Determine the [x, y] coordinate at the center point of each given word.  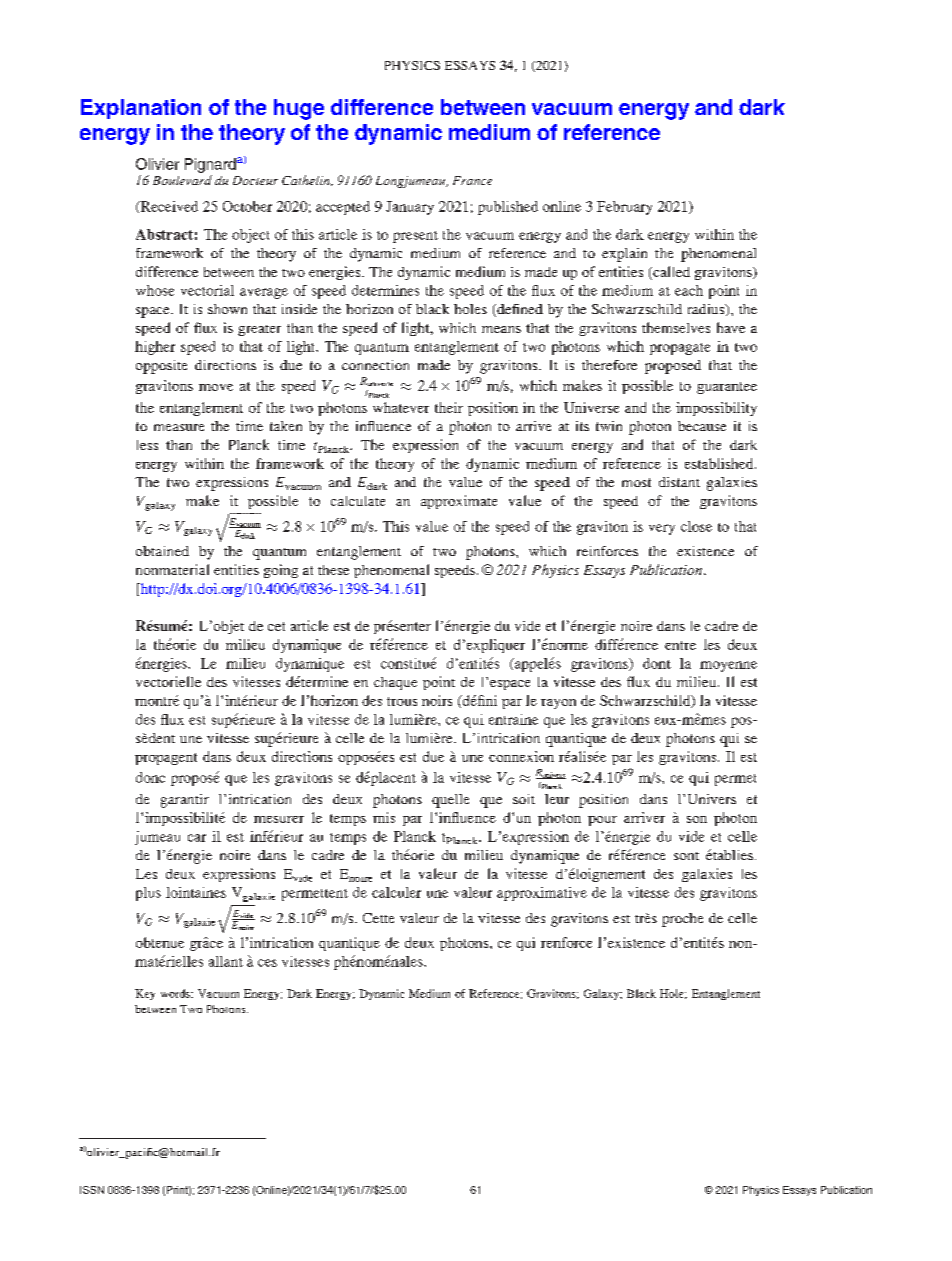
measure [179, 427]
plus [148, 894]
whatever [401, 407]
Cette [378, 918]
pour [602, 821]
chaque [395, 683]
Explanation [141, 109]
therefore [609, 365]
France [472, 180]
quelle [450, 801]
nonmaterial [172, 569]
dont [657, 663]
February [624, 208]
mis [384, 817]
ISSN [92, 1190]
